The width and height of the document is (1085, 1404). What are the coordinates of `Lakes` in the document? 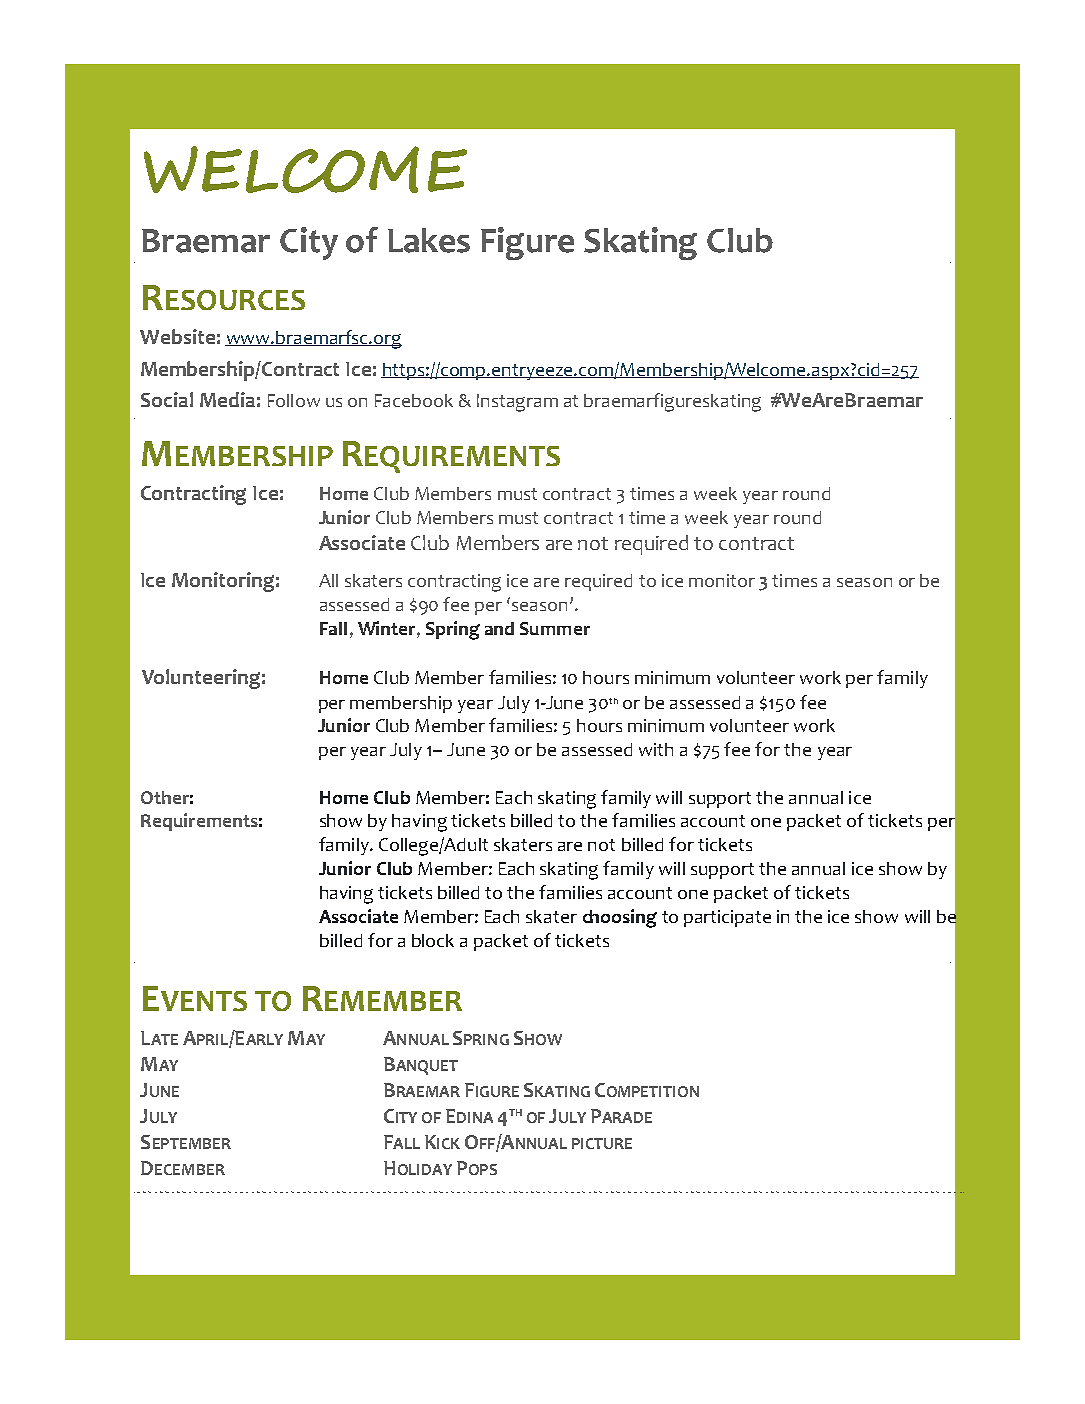 It's located at (429, 240).
